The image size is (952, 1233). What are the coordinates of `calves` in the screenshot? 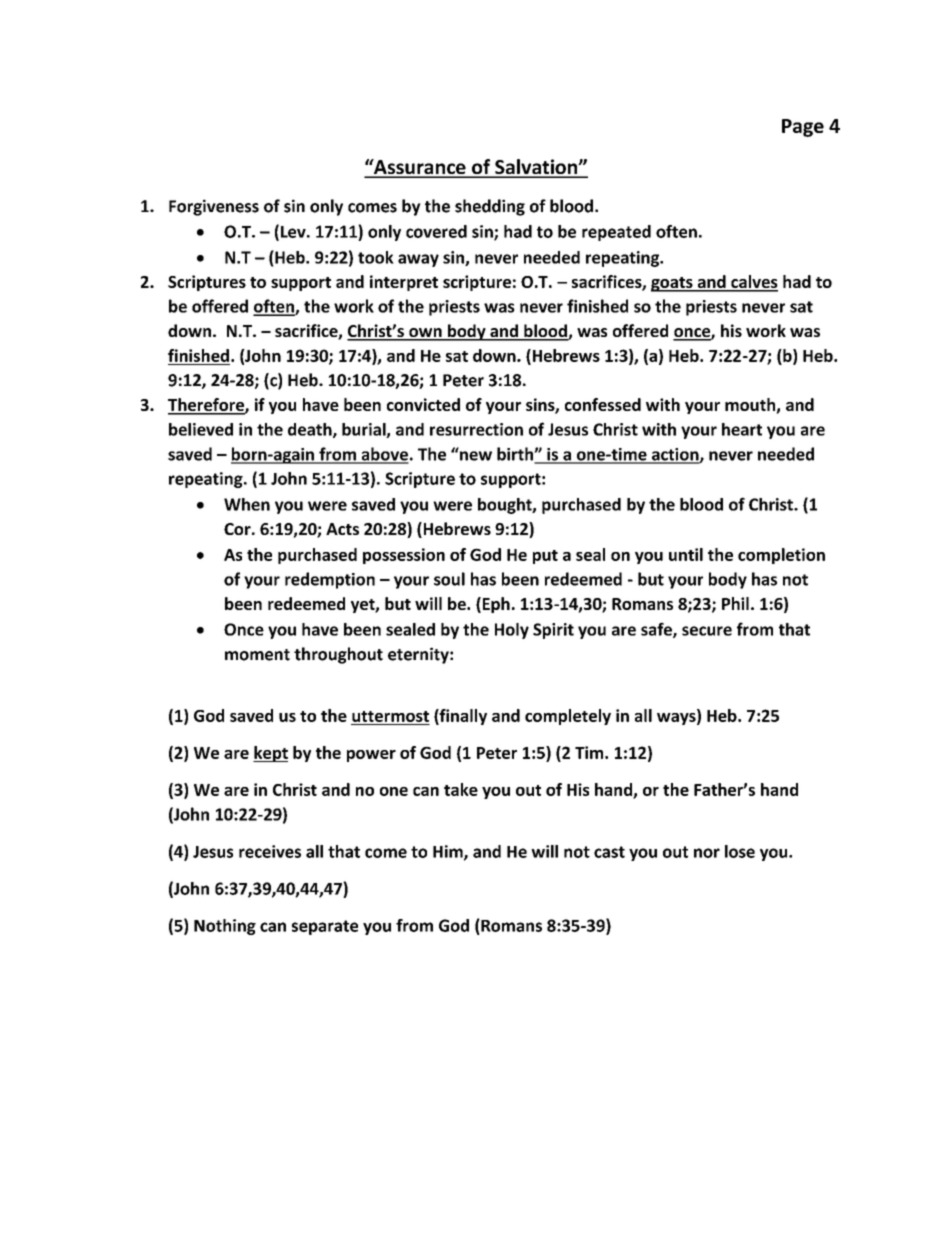 It's located at (753, 283).
